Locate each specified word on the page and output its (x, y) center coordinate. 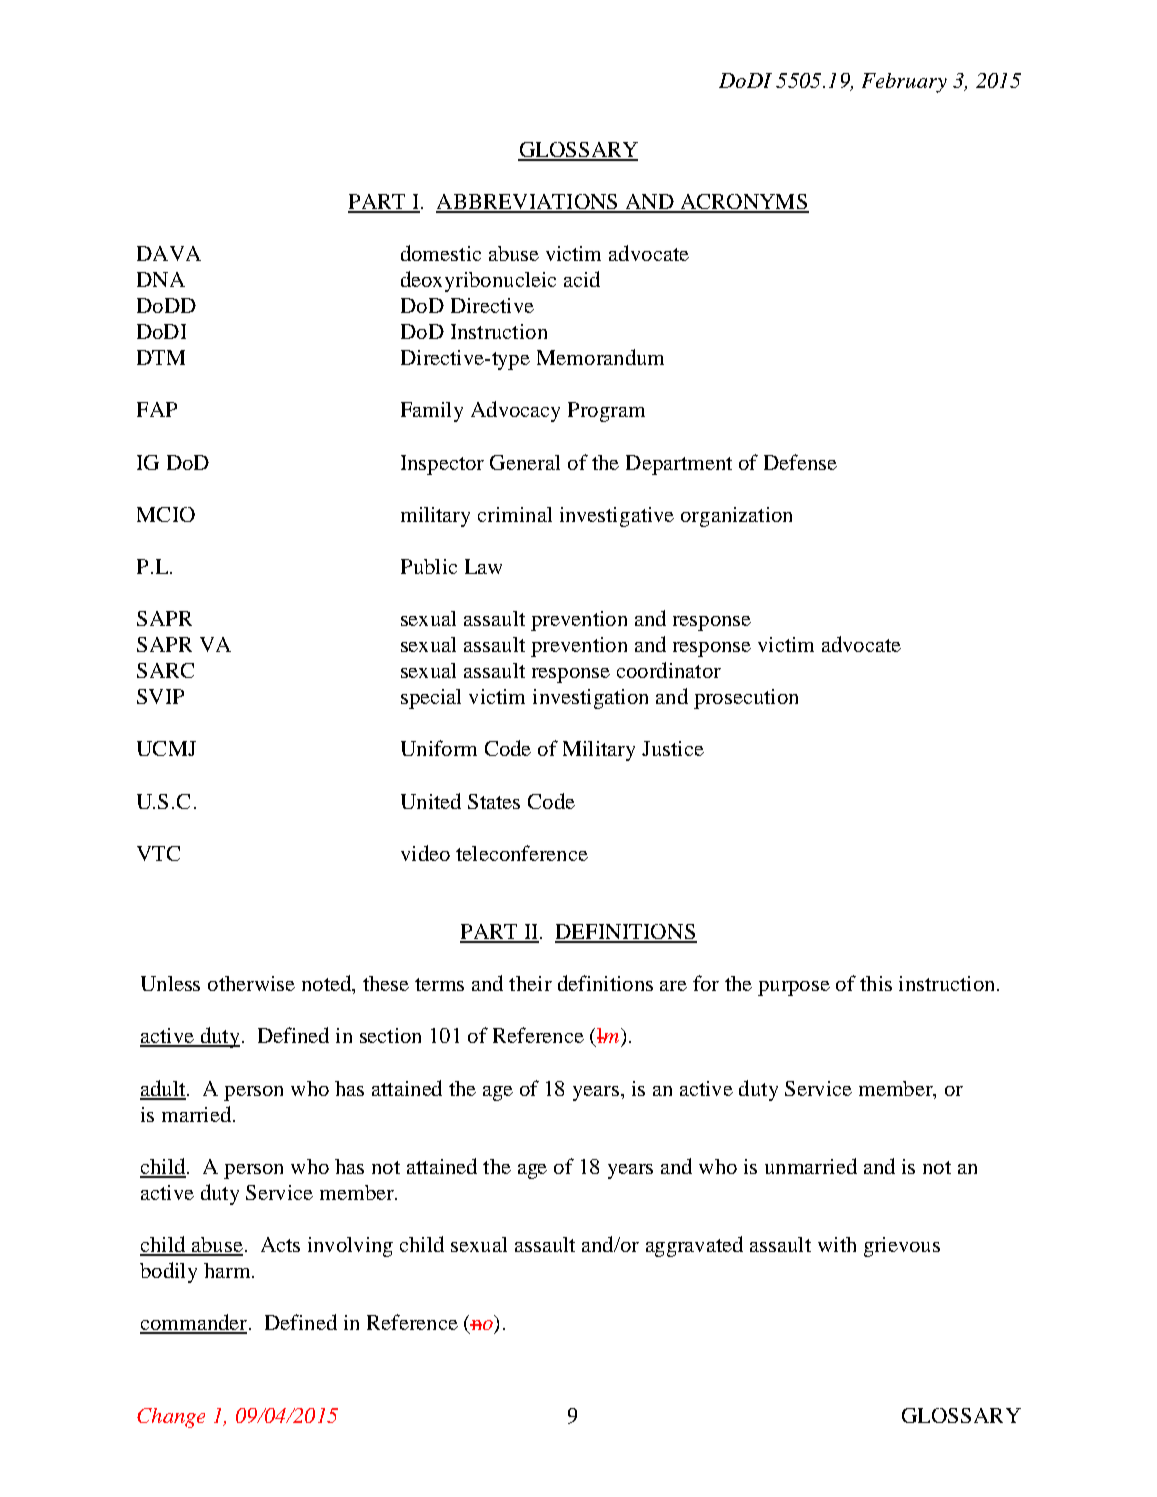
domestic (441, 253)
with (837, 1244)
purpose (794, 988)
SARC (165, 670)
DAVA (169, 253)
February (904, 83)
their (530, 983)
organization (736, 517)
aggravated (694, 1246)
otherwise (251, 983)
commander (193, 1323)
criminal (515, 514)
